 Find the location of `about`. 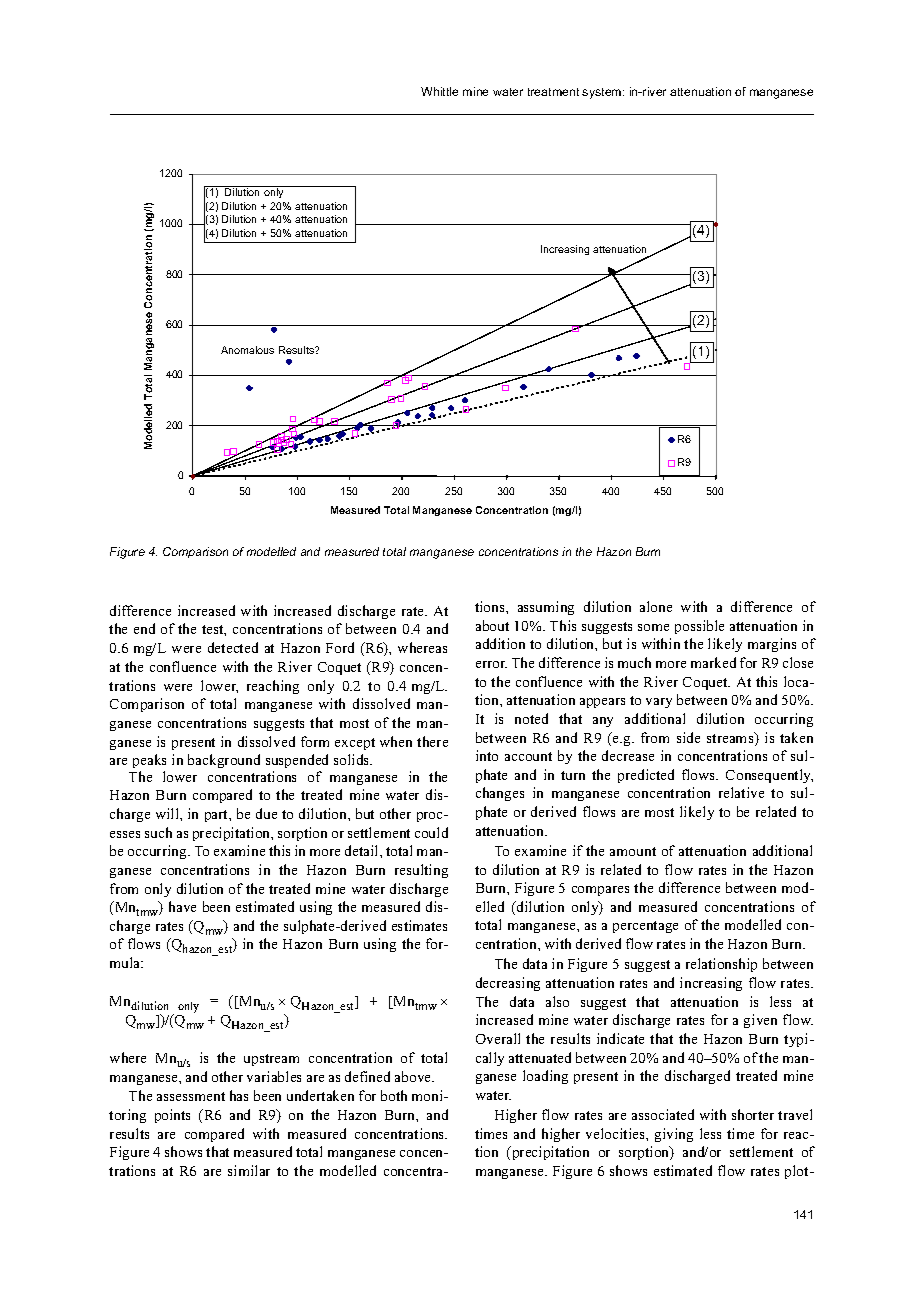

about is located at coordinates (492, 625).
